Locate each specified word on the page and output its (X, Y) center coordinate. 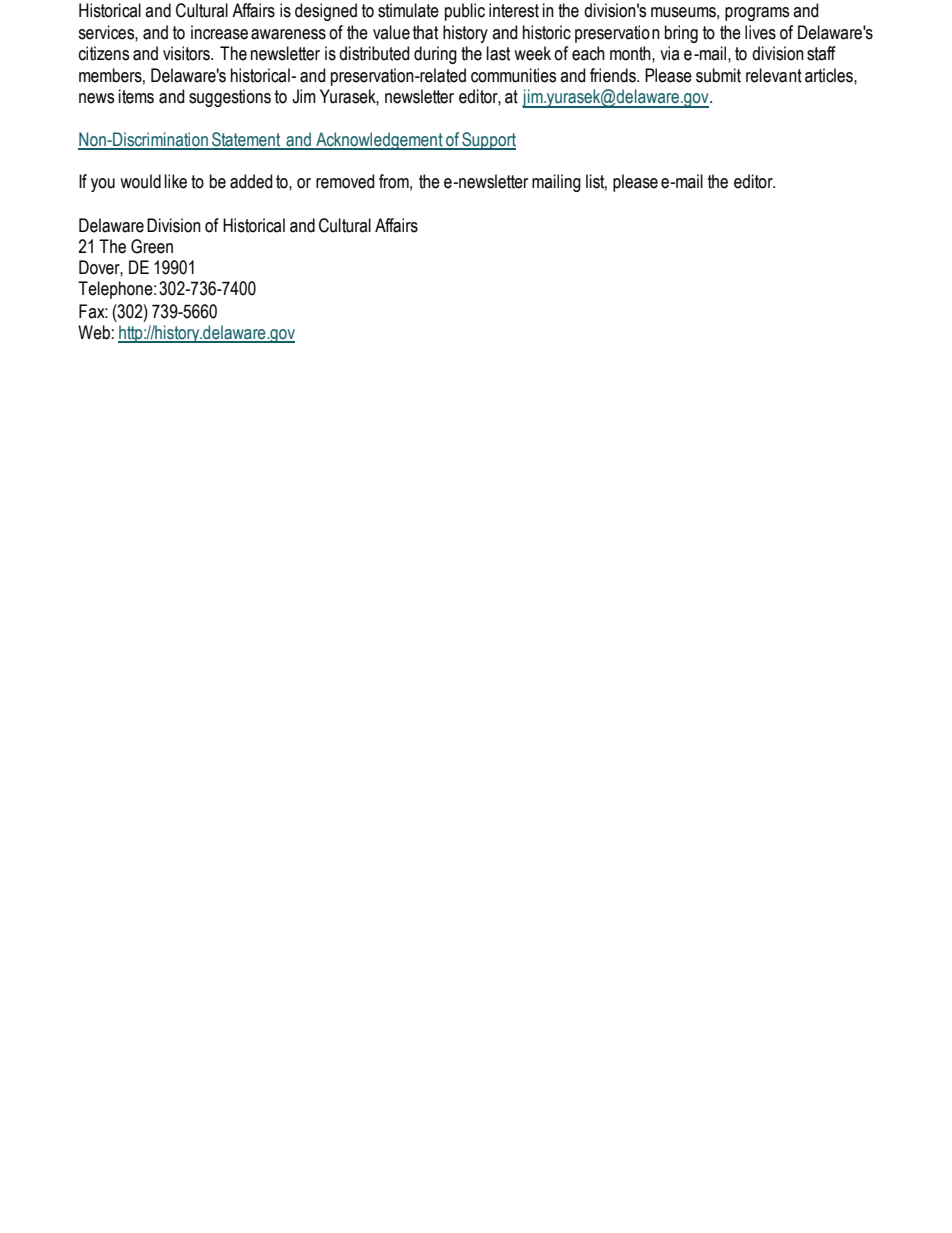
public (465, 12)
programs (757, 14)
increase (219, 32)
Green (152, 246)
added (251, 181)
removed (345, 181)
